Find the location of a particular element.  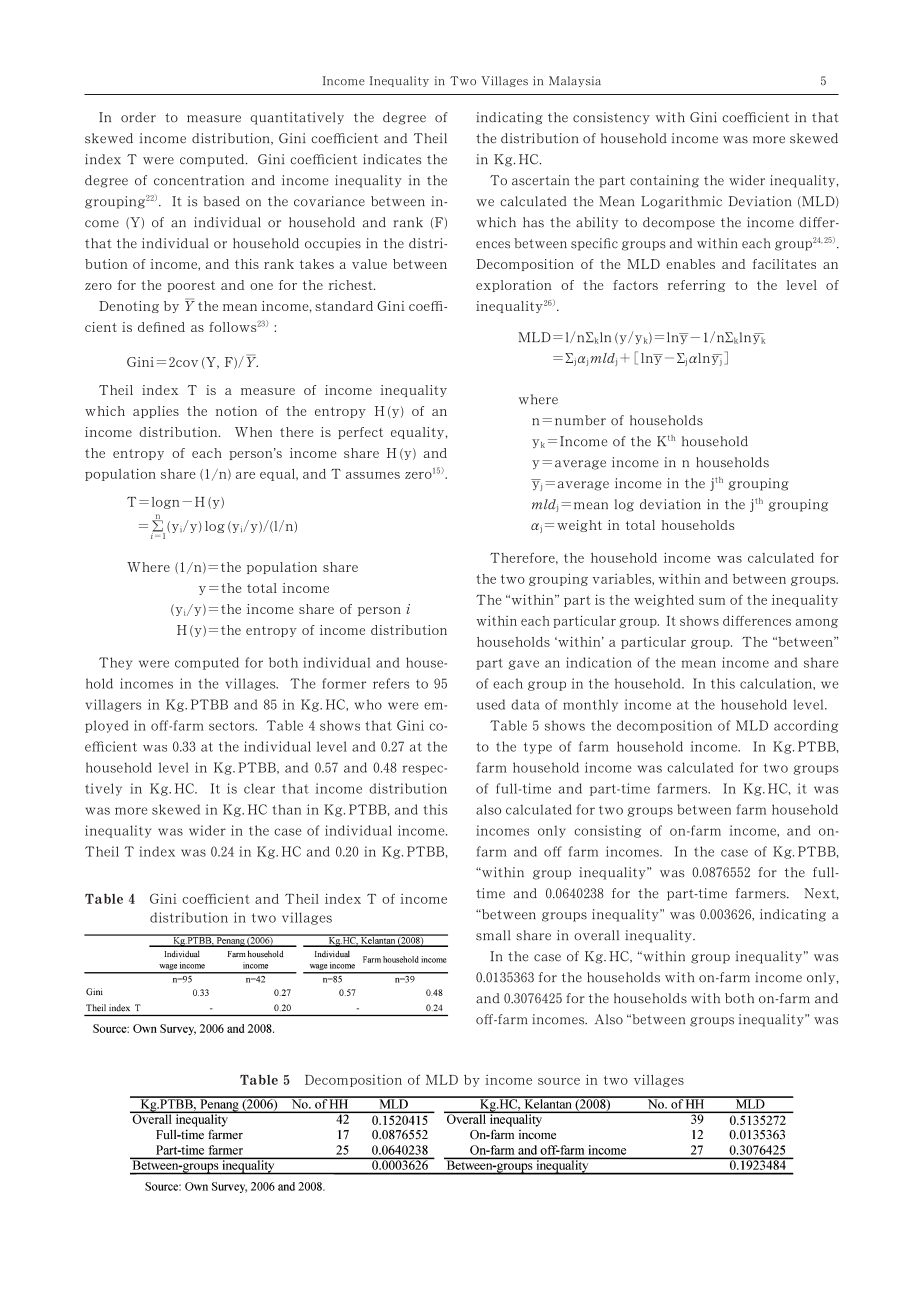

order is located at coordinates (138, 117).
